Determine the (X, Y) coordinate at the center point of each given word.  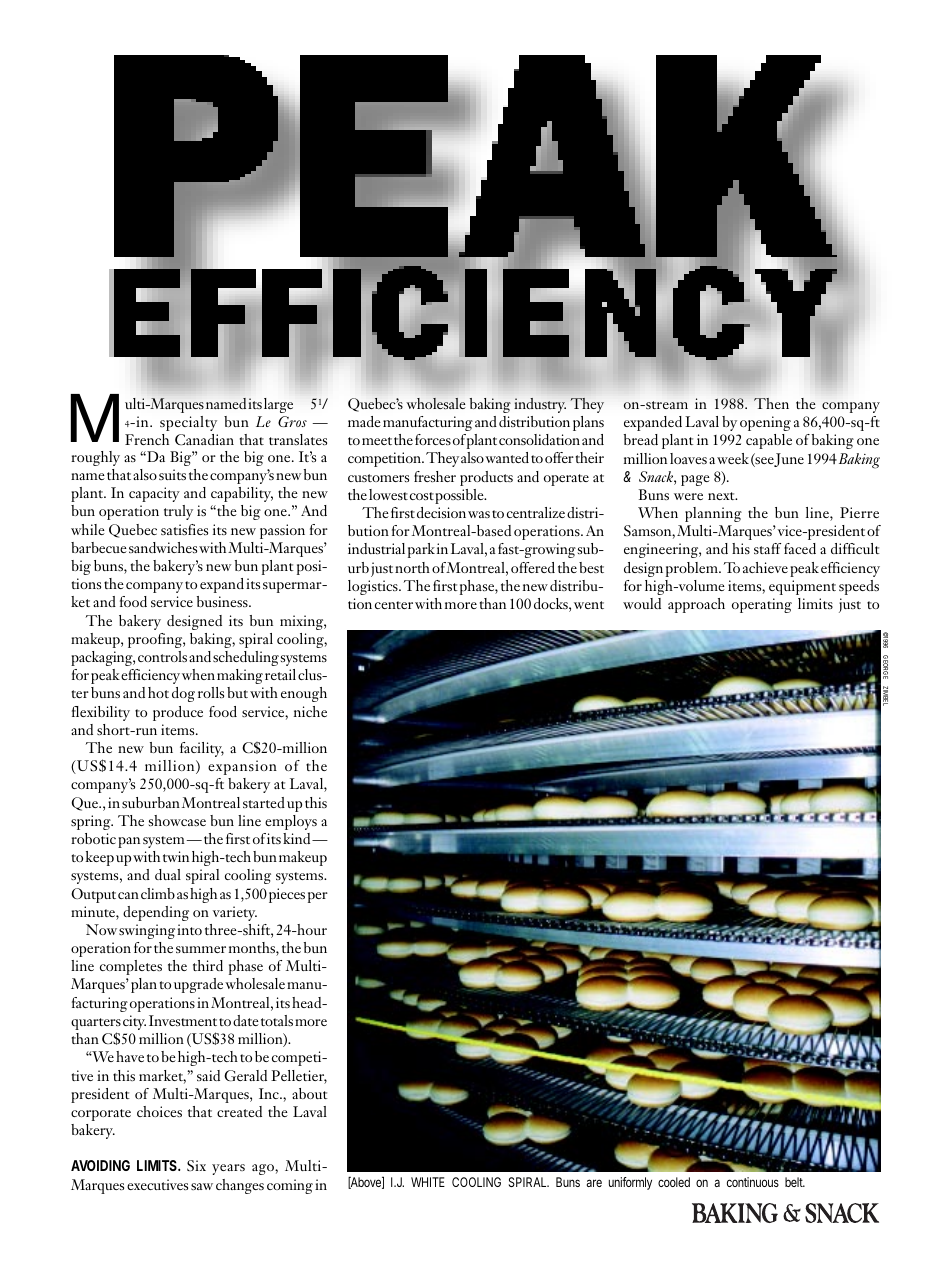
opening (765, 423)
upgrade (198, 985)
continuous (753, 1182)
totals (277, 1020)
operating (762, 605)
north (412, 567)
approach (696, 605)
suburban (151, 802)
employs (291, 822)
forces (433, 439)
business (223, 601)
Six (196, 1165)
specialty (188, 423)
